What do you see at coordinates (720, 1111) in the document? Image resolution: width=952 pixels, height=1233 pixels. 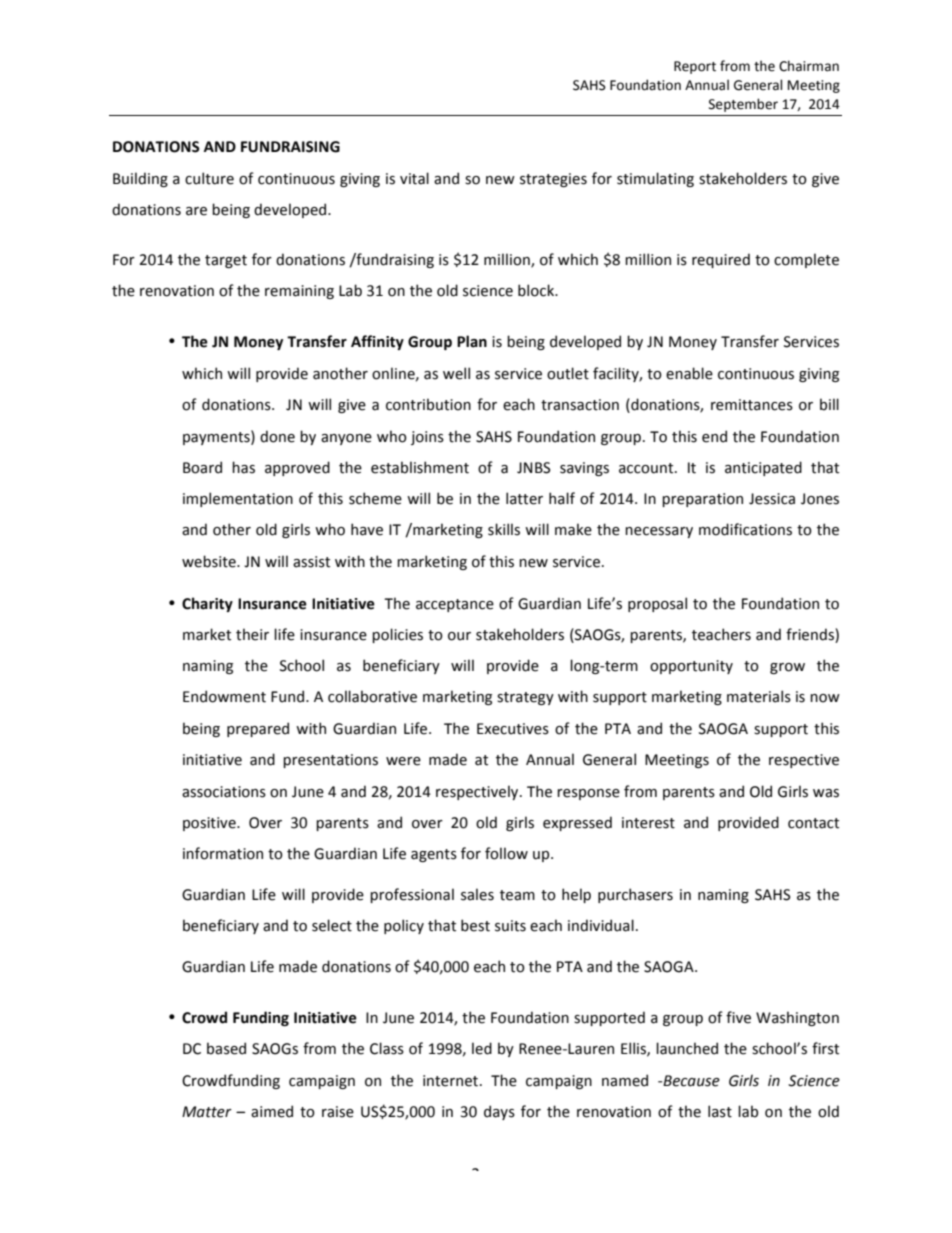 I see `last` at bounding box center [720, 1111].
